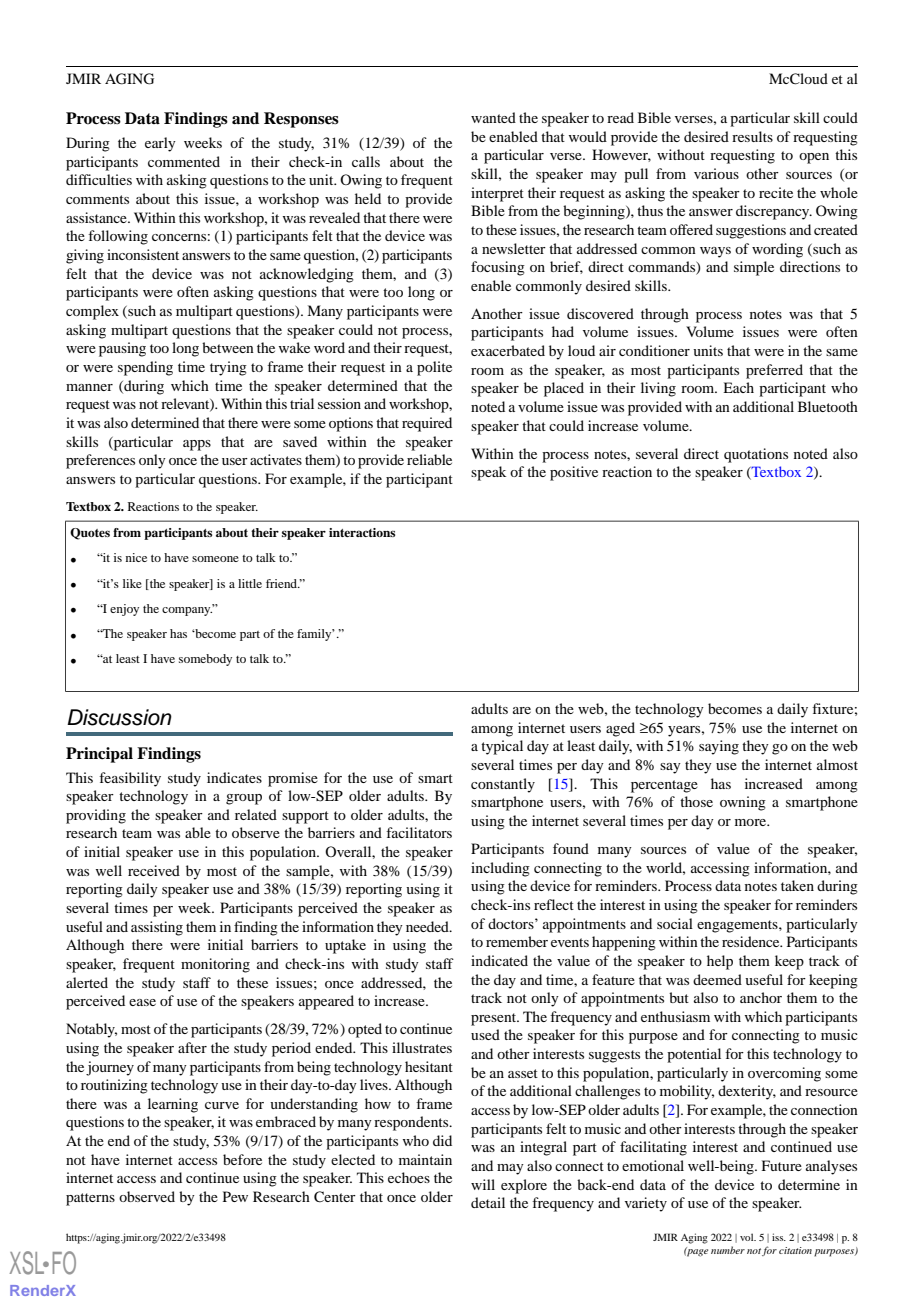 The width and height of the document is (924, 1308). What do you see at coordinates (235, 1196) in the document?
I see `Pew` at bounding box center [235, 1196].
